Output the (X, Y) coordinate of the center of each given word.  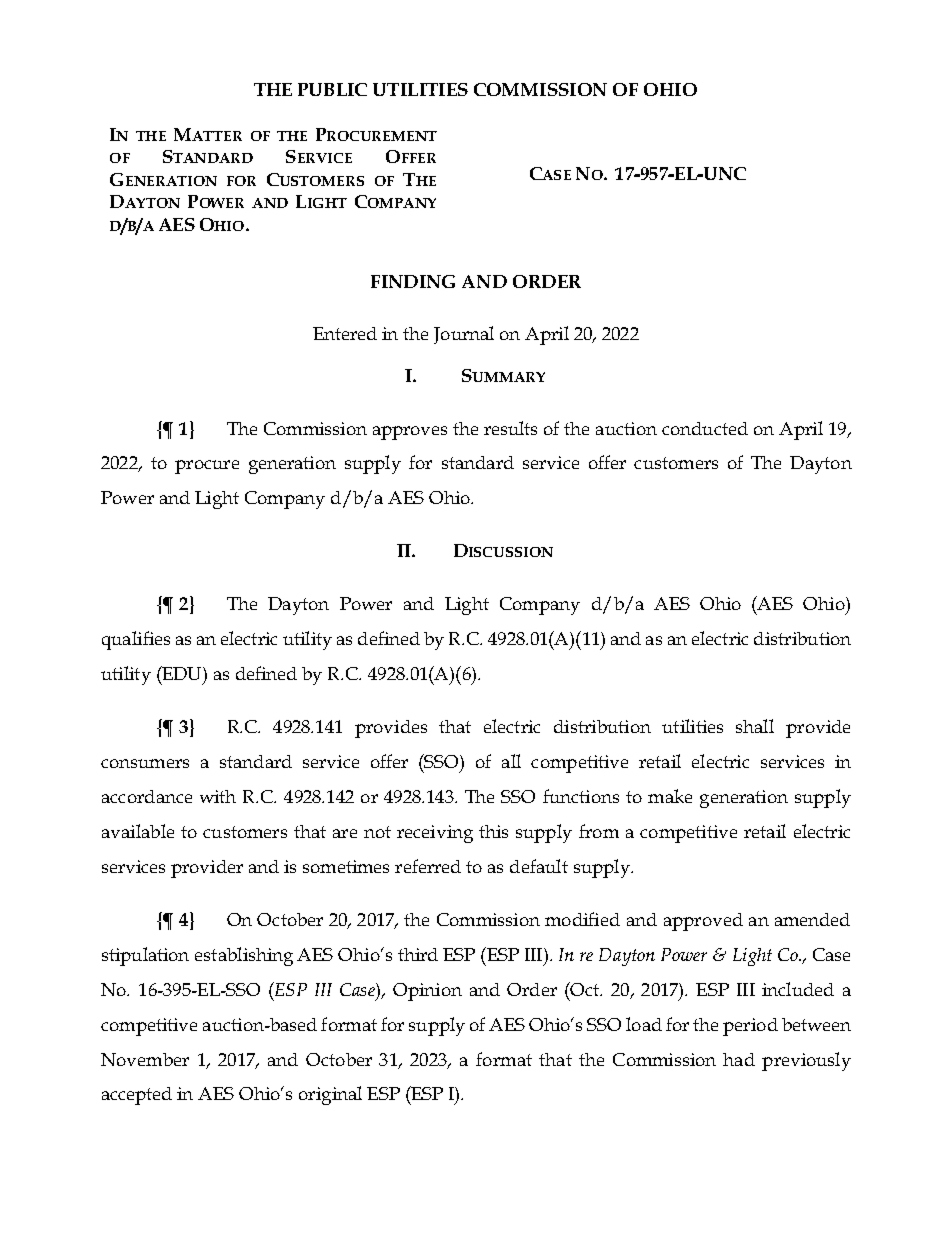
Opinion (427, 992)
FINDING (413, 281)
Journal (464, 335)
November (145, 1059)
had (739, 1059)
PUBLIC (332, 89)
